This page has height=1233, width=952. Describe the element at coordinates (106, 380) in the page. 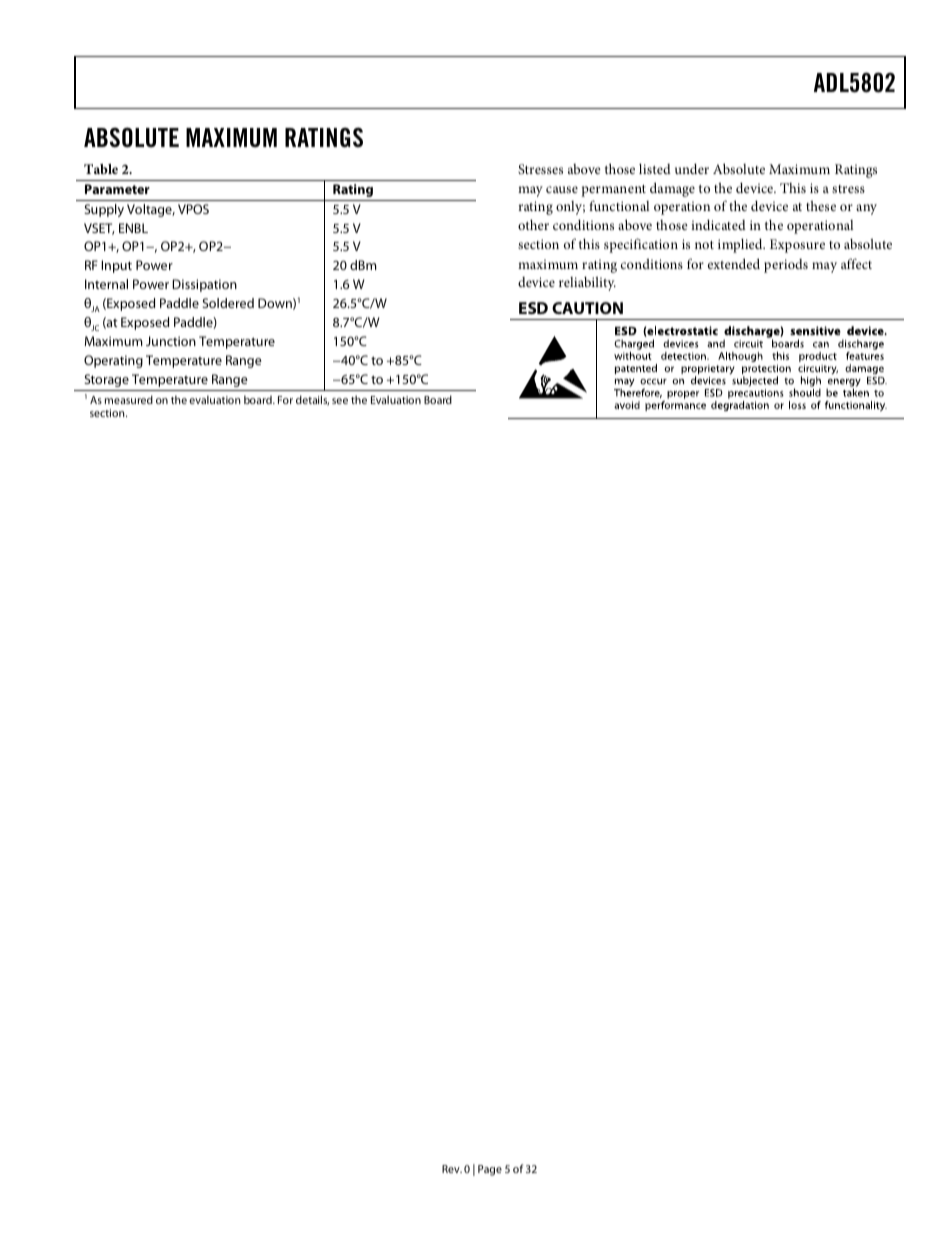

I see `Storage` at that location.
